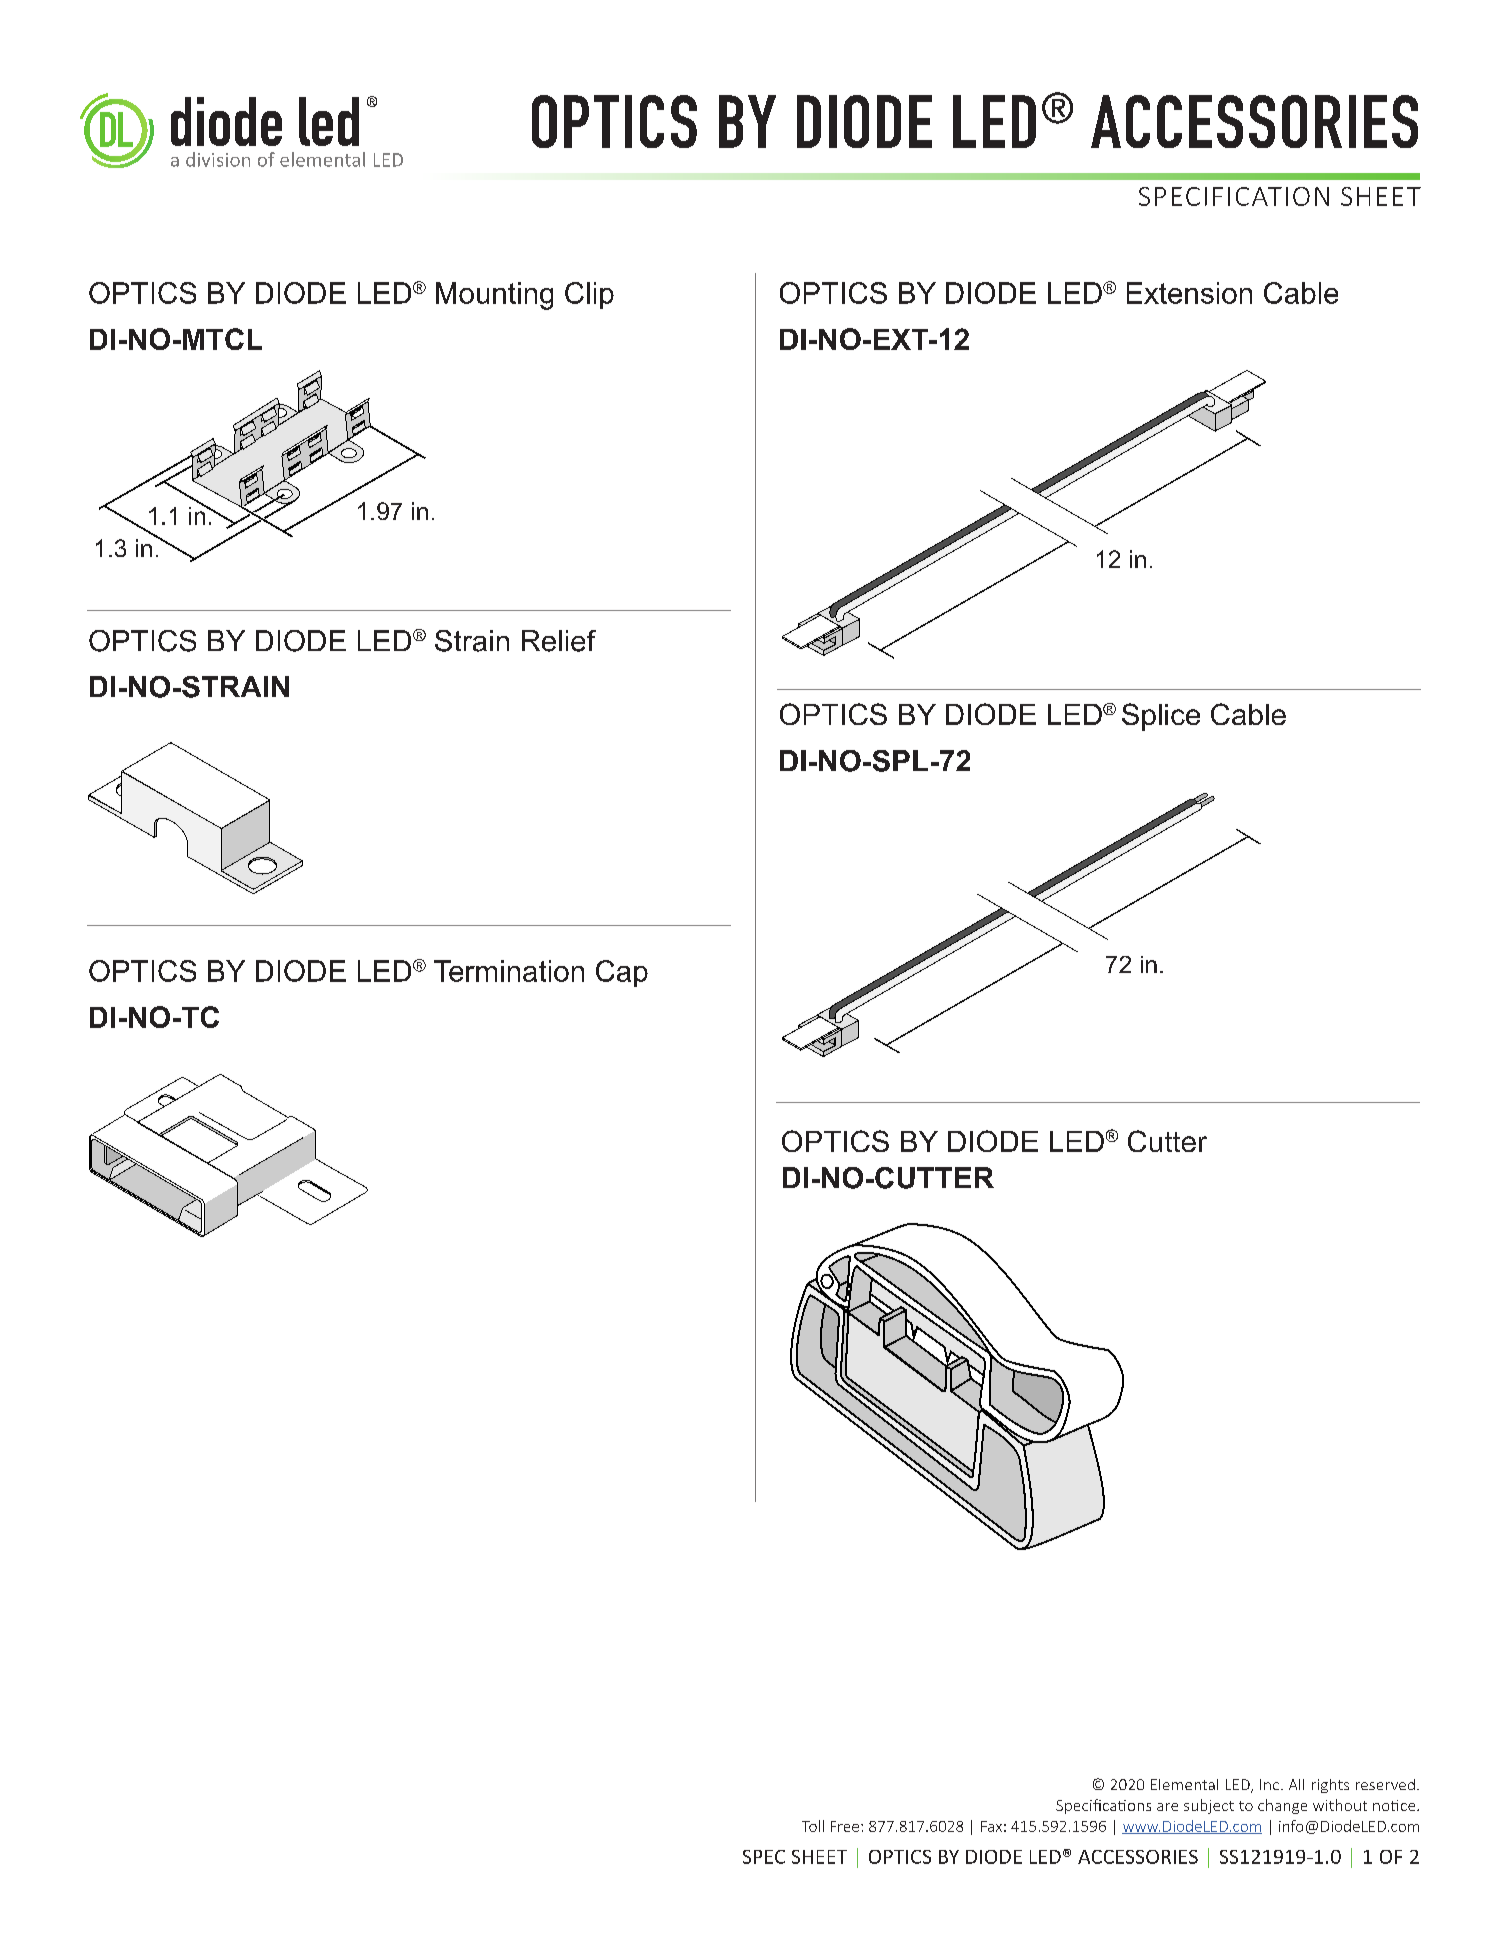  I want to click on Clip, so click(589, 295).
